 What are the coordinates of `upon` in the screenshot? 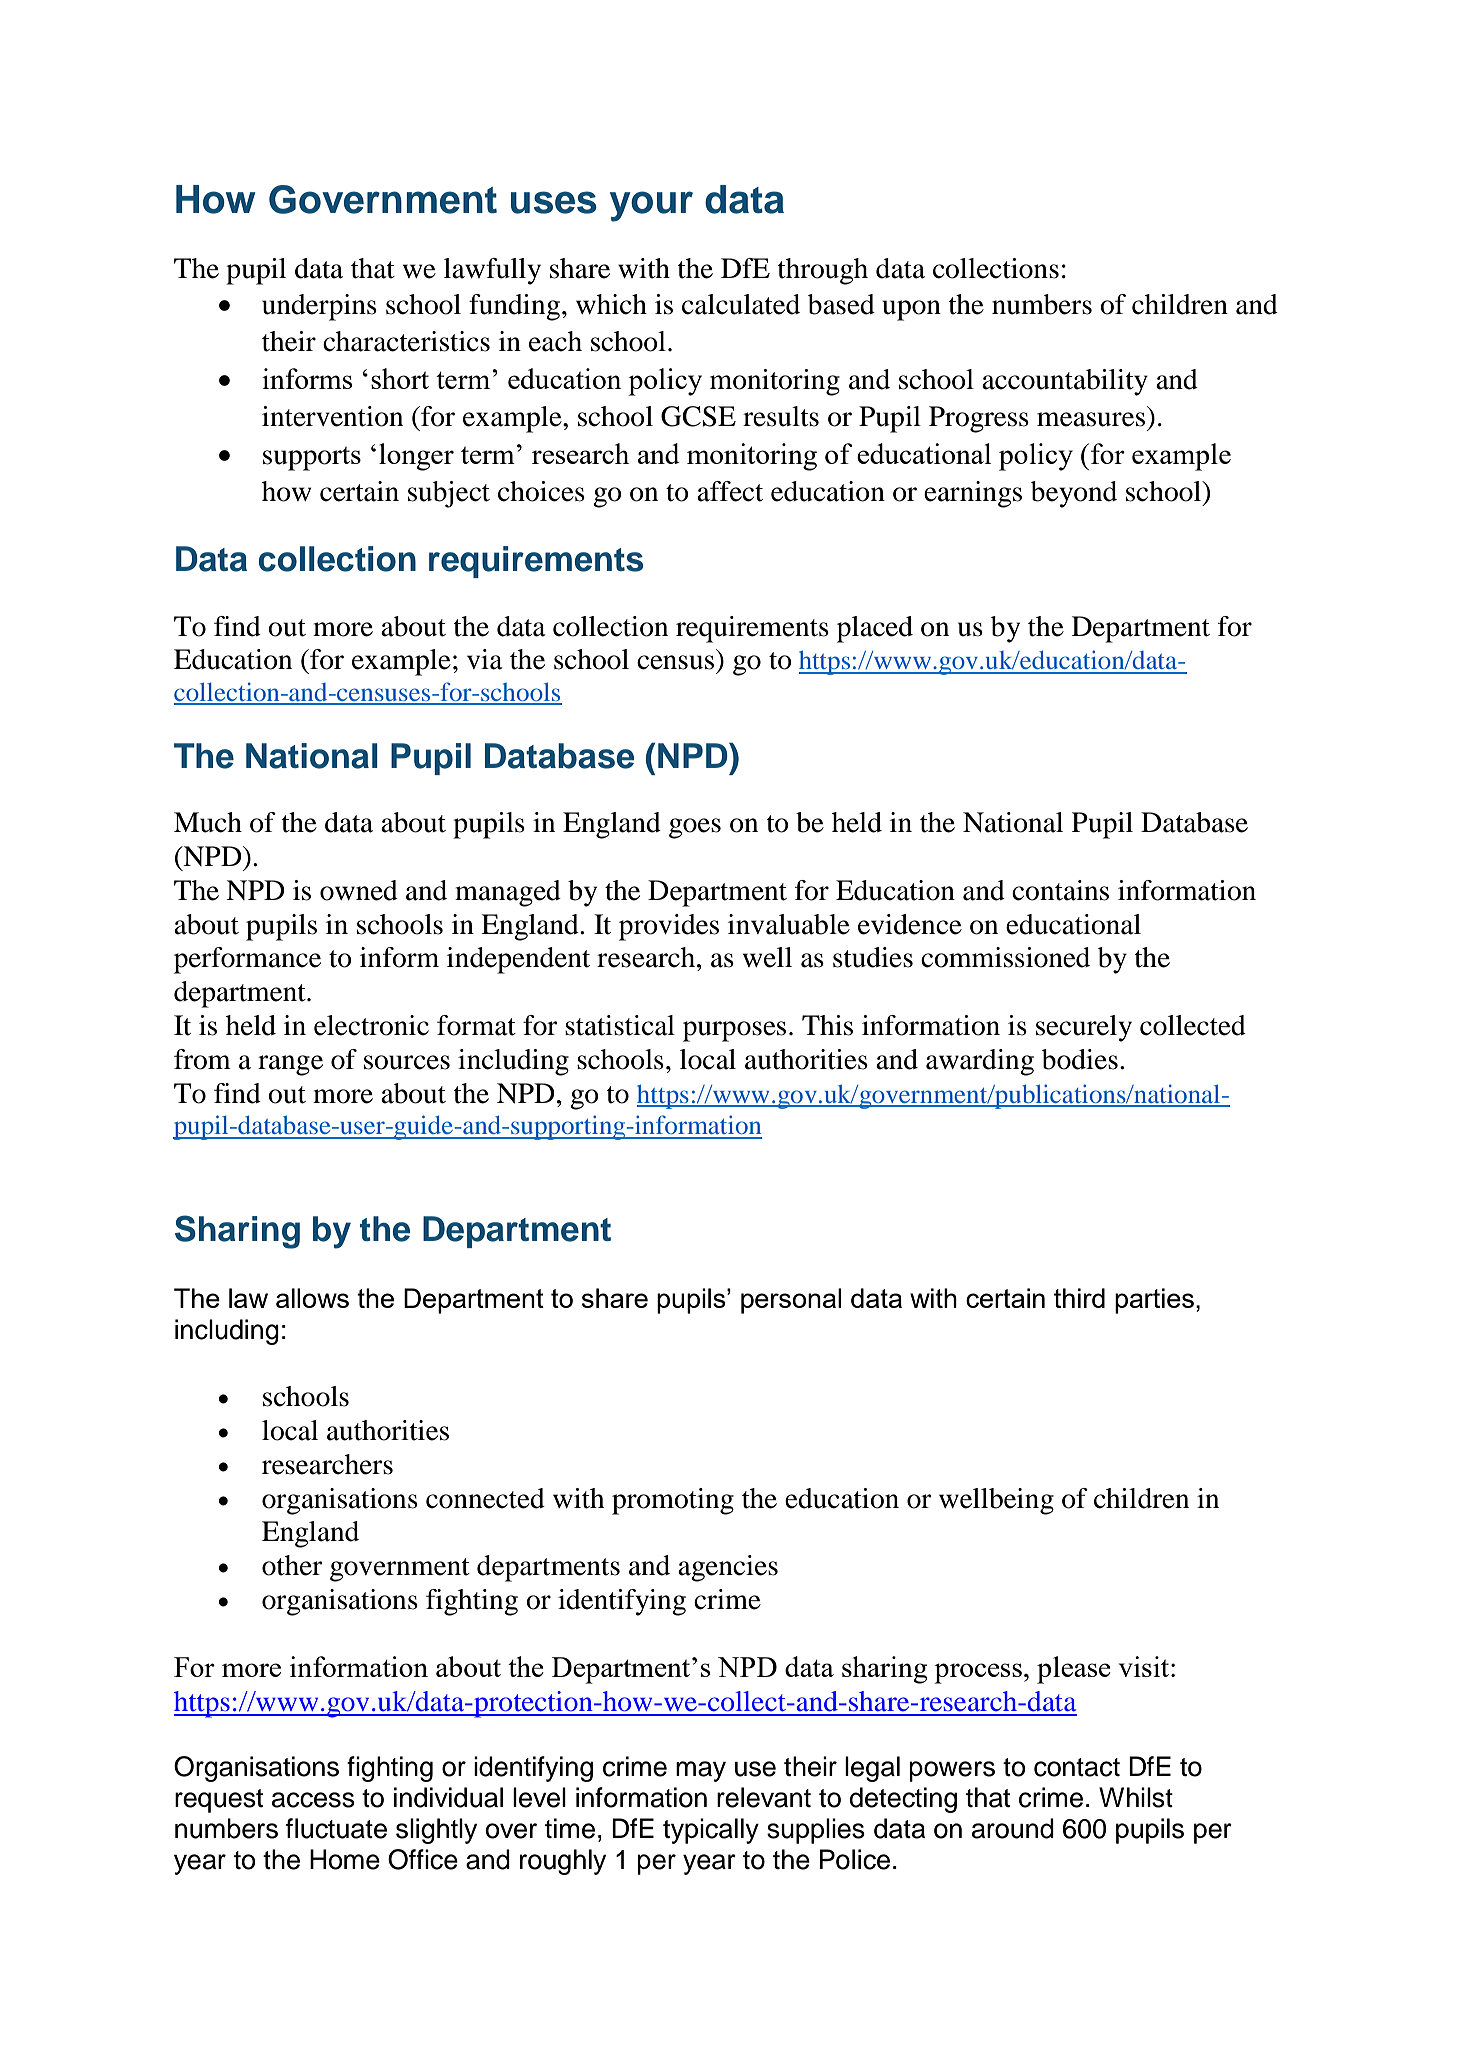 It's located at (911, 310).
